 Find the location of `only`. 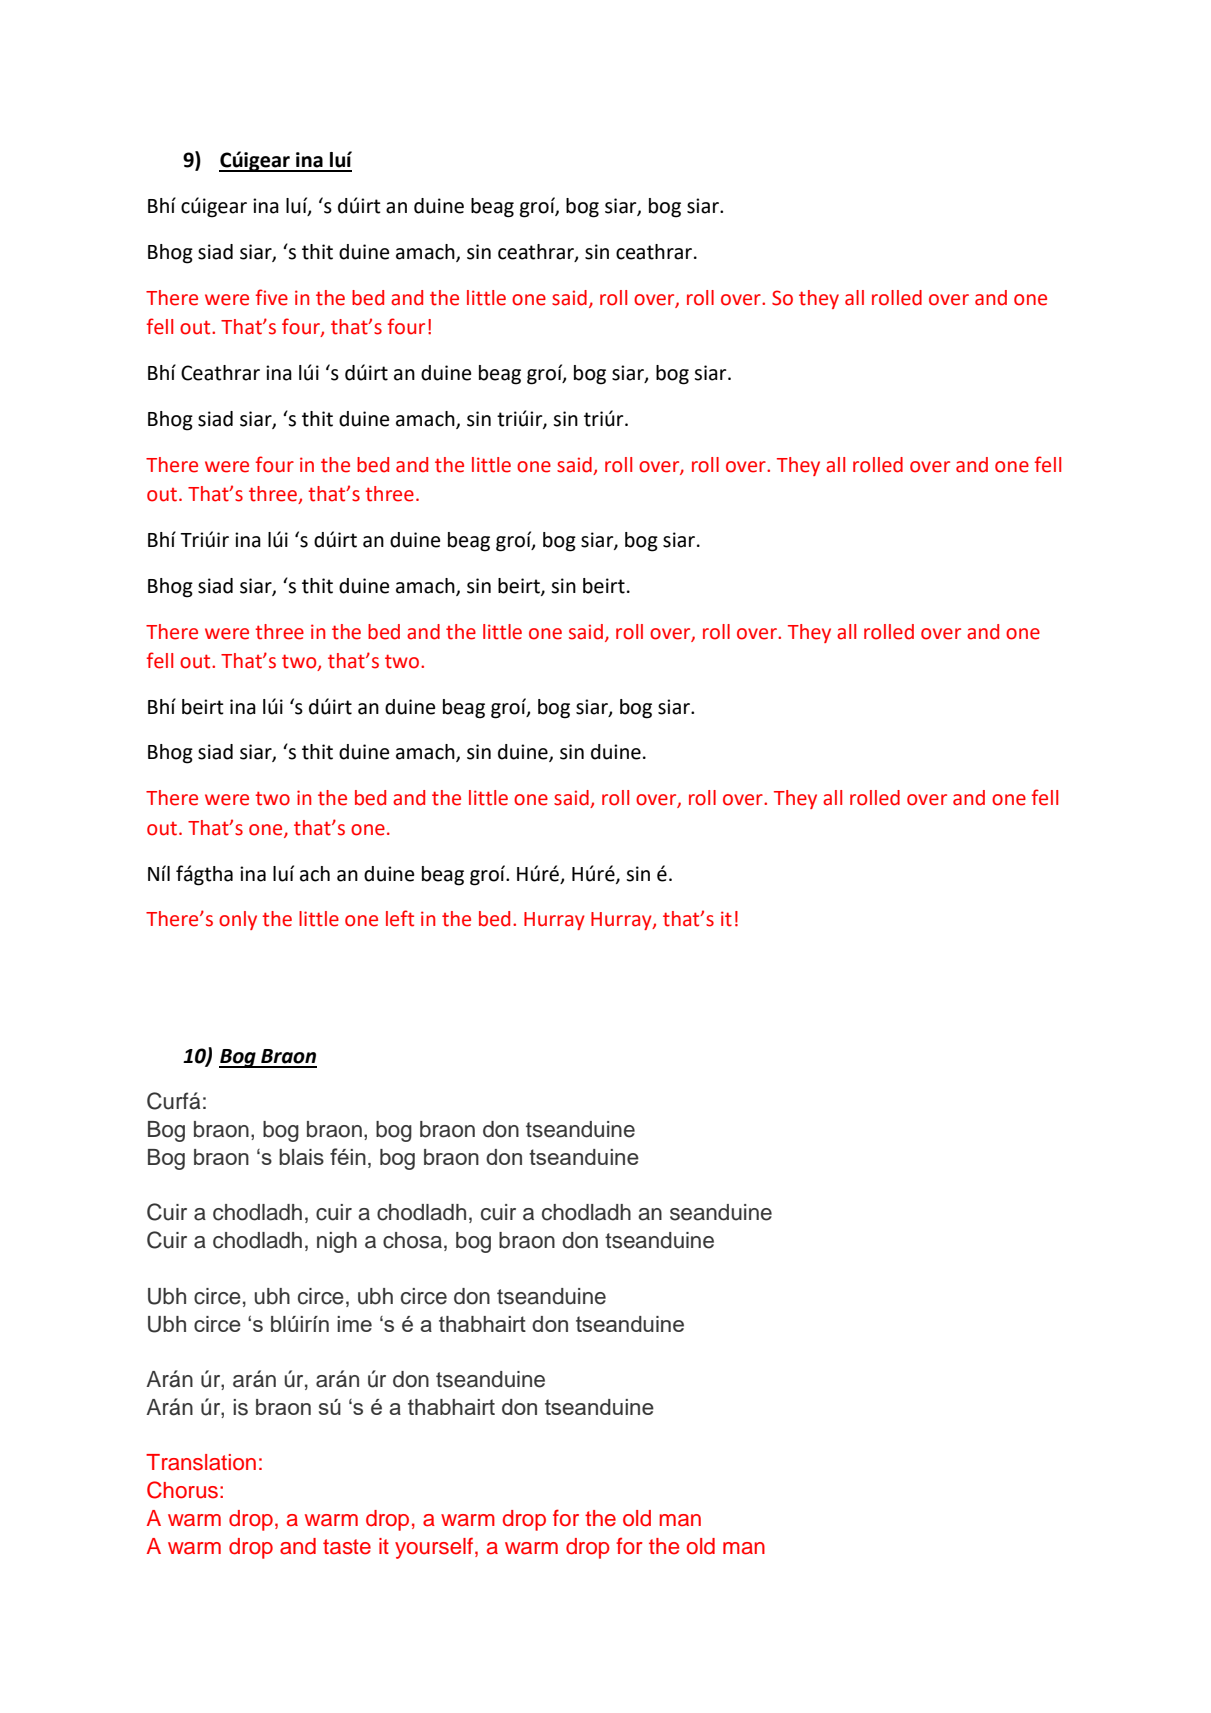

only is located at coordinates (238, 920).
